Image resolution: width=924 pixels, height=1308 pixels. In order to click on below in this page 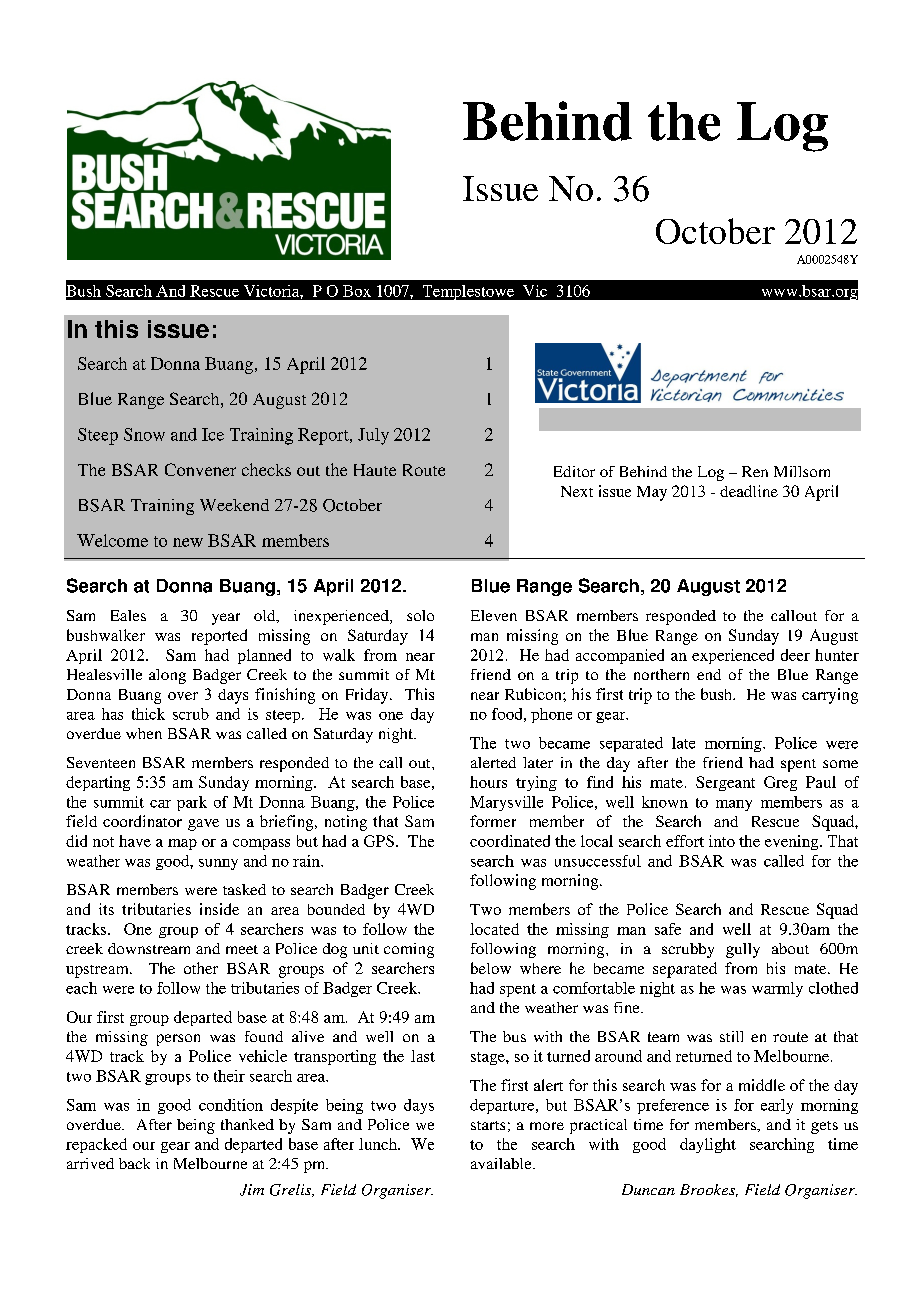, I will do `click(491, 968)`.
